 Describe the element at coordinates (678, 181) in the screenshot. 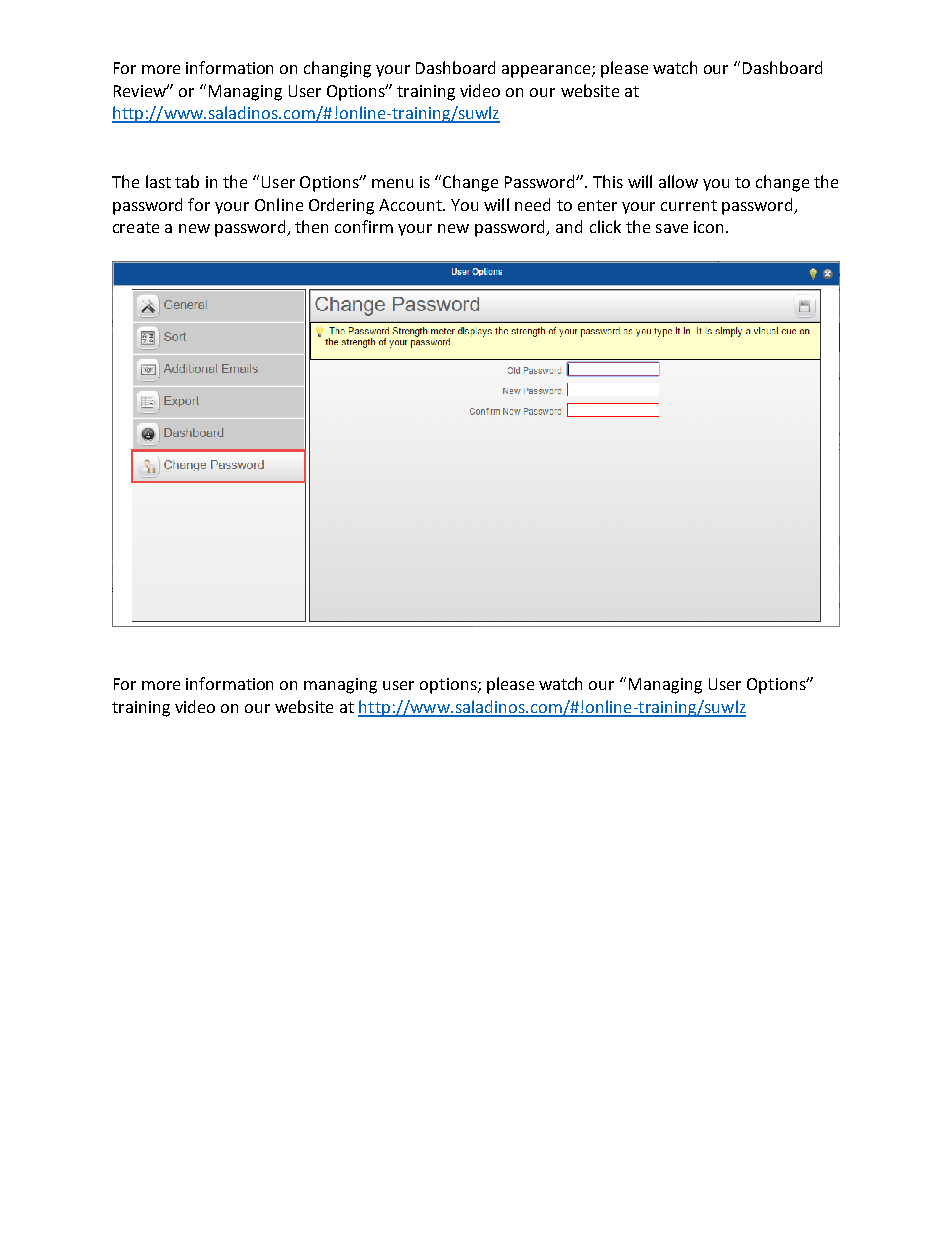

I see `allow` at that location.
